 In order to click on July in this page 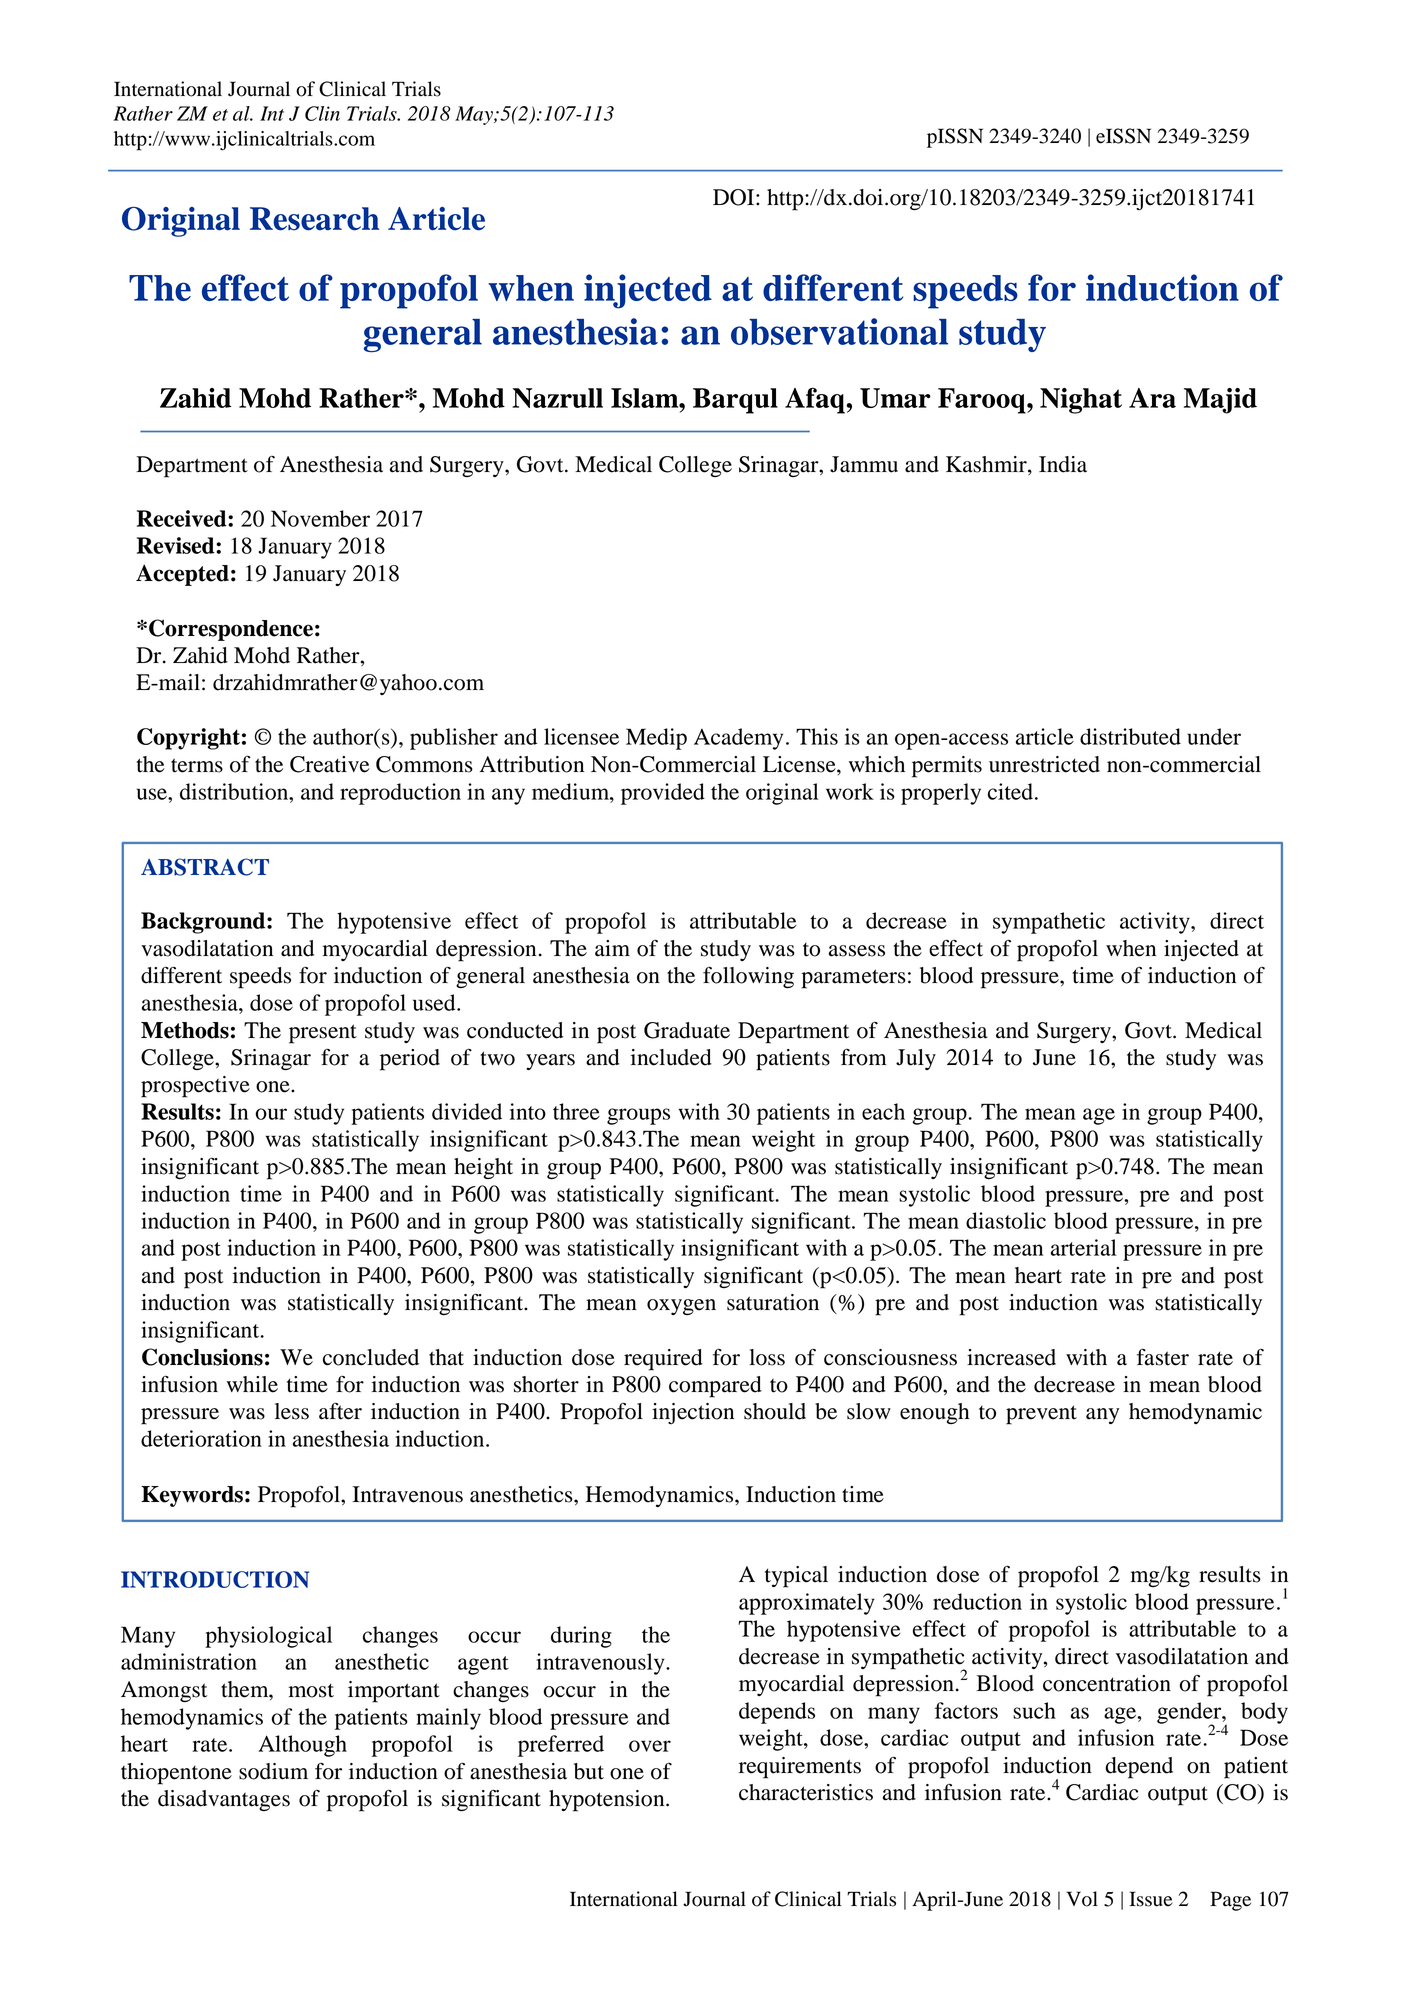, I will do `click(916, 1059)`.
